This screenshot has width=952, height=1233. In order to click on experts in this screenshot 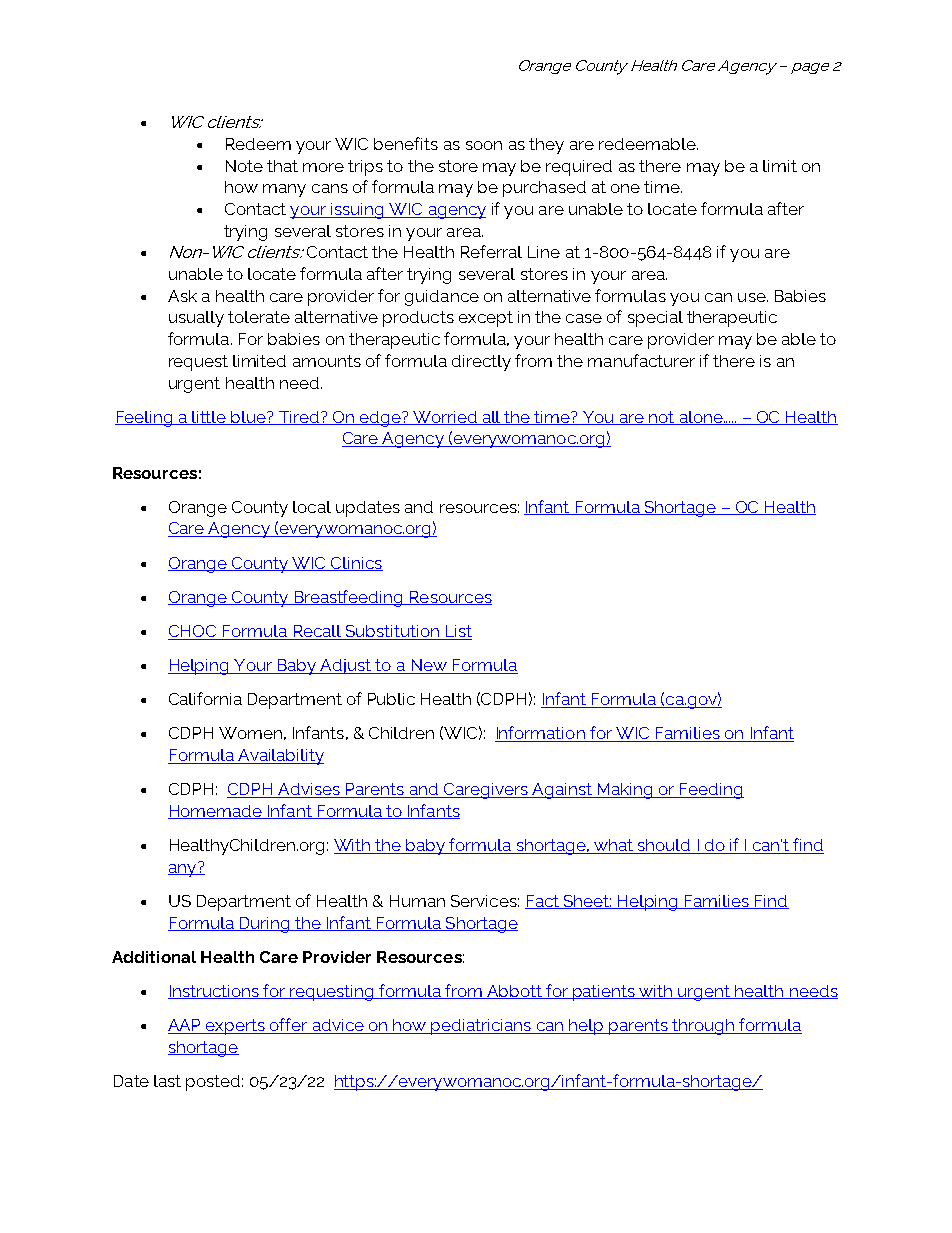, I will do `click(235, 1027)`.
